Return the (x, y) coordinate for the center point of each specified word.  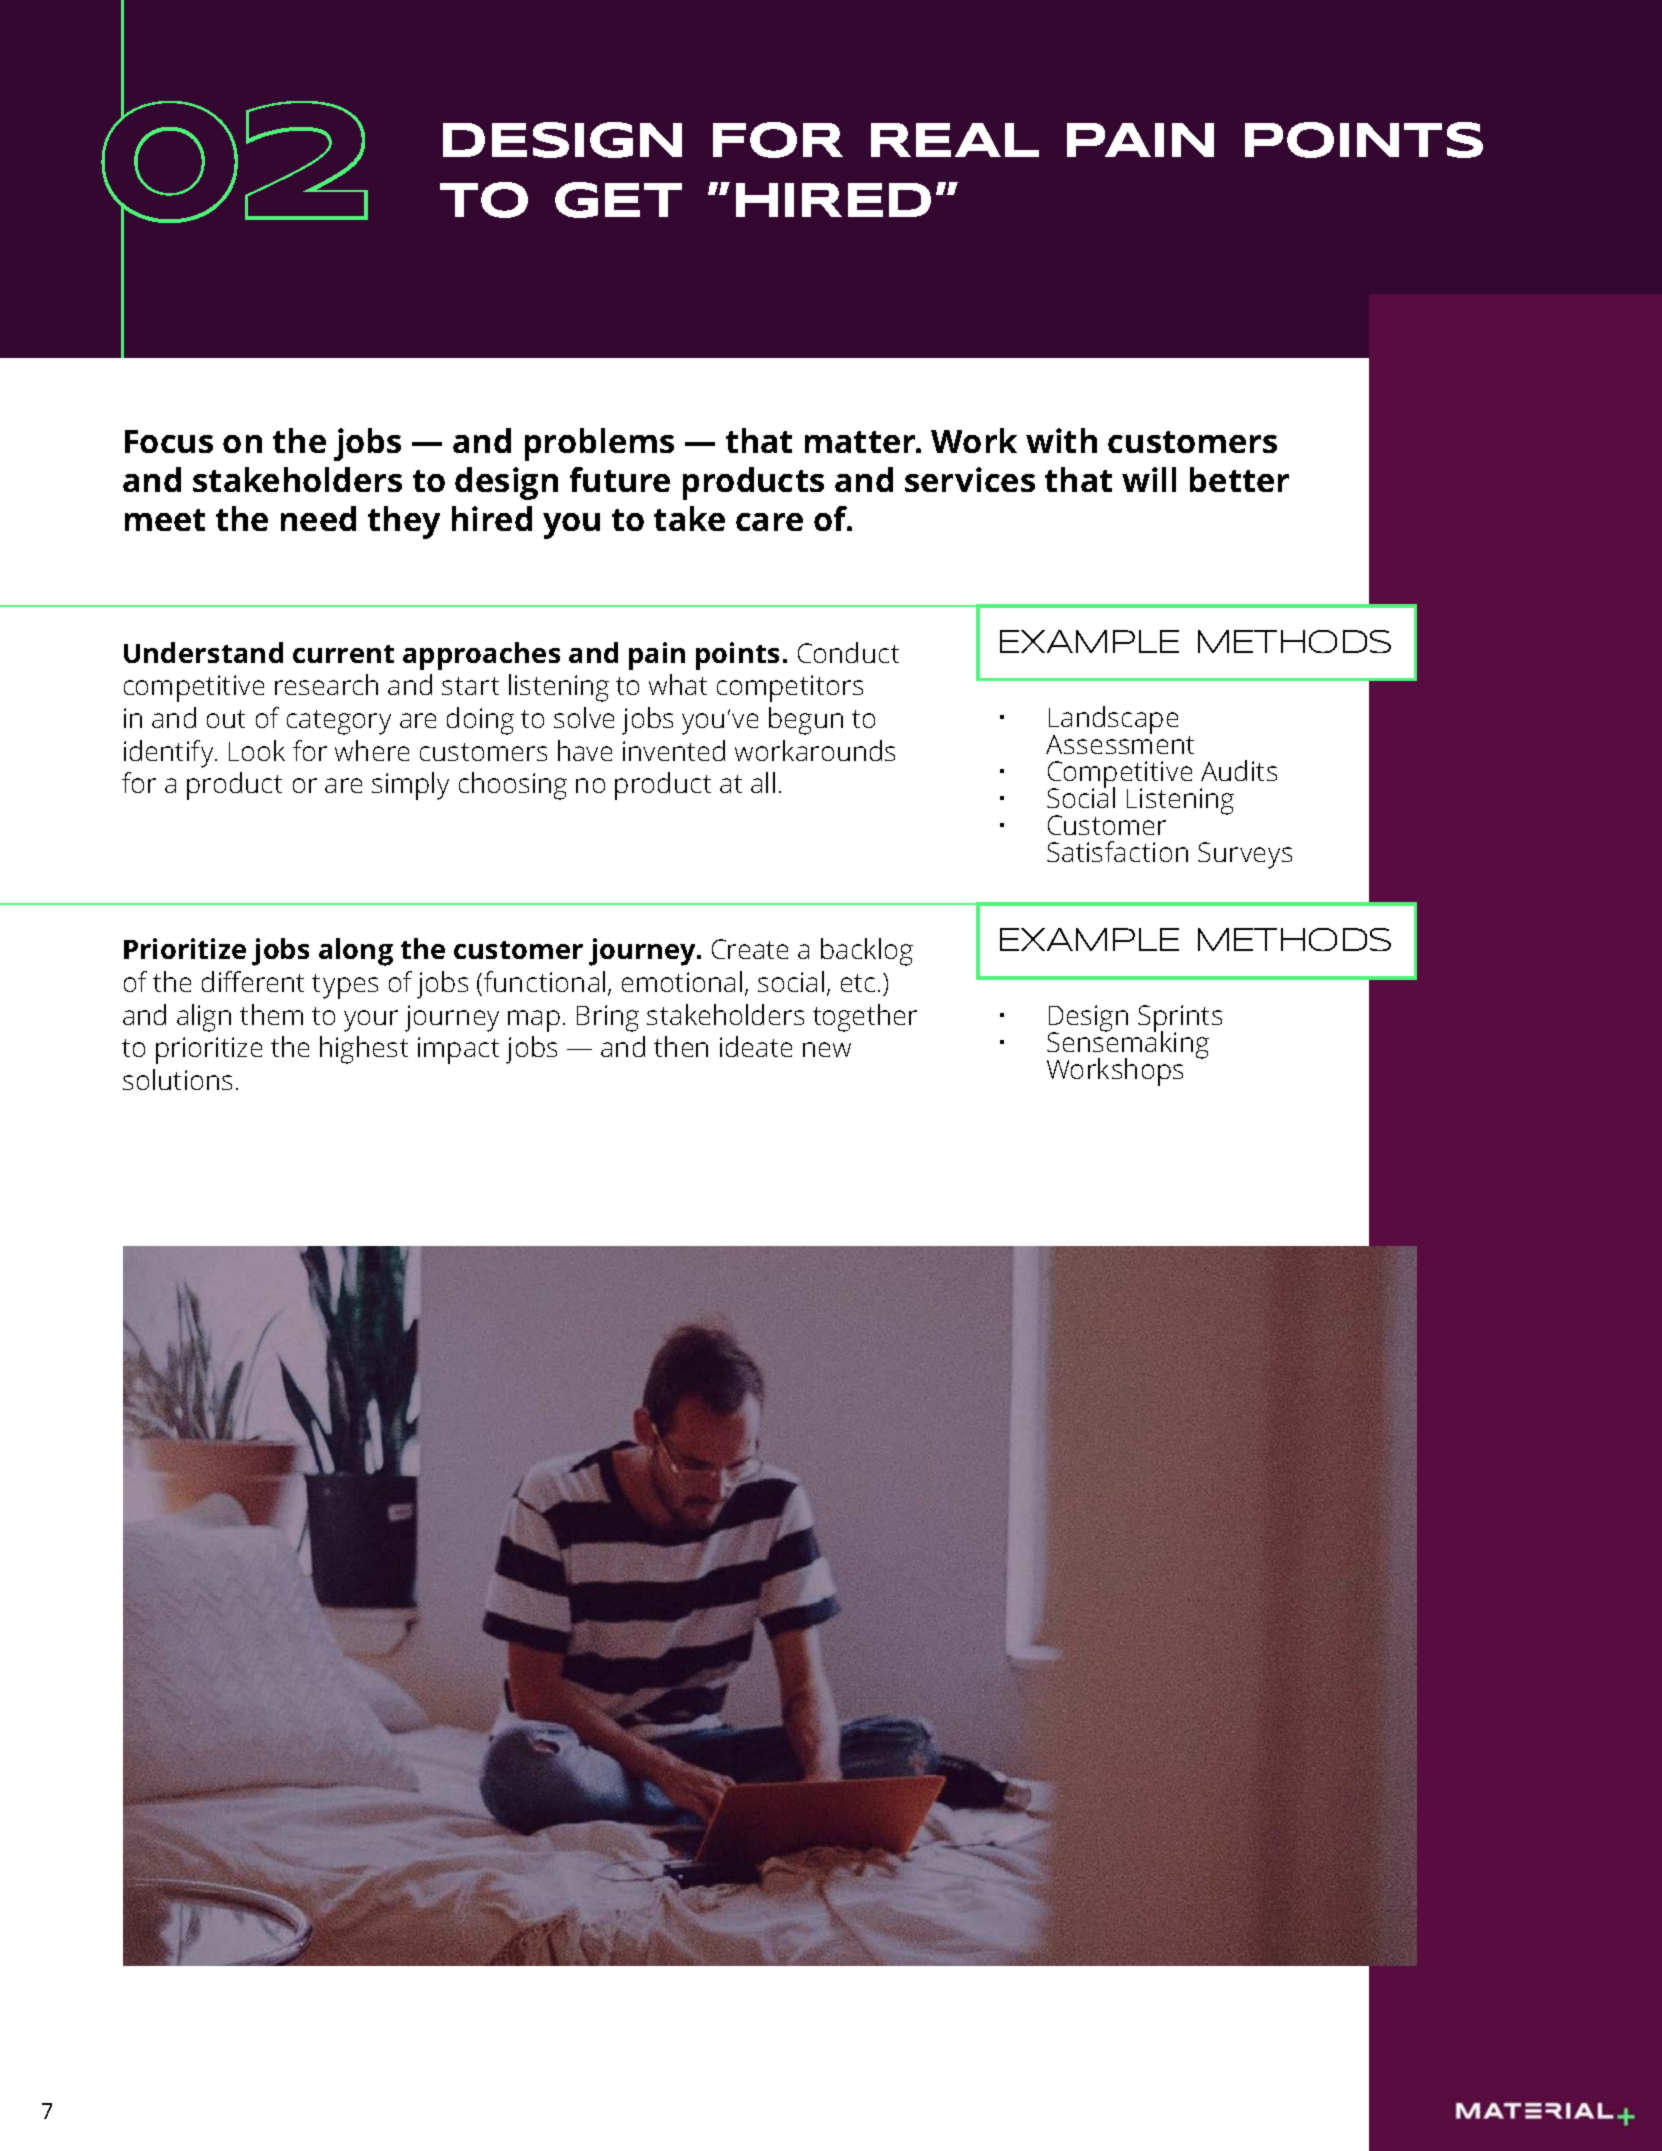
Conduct (848, 652)
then (681, 1046)
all (763, 782)
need (318, 518)
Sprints (1180, 1019)
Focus (169, 441)
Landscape (1113, 721)
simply (410, 786)
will (1149, 479)
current (343, 654)
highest (364, 1050)
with (1061, 440)
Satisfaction (1117, 851)
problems (599, 444)
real (955, 140)
